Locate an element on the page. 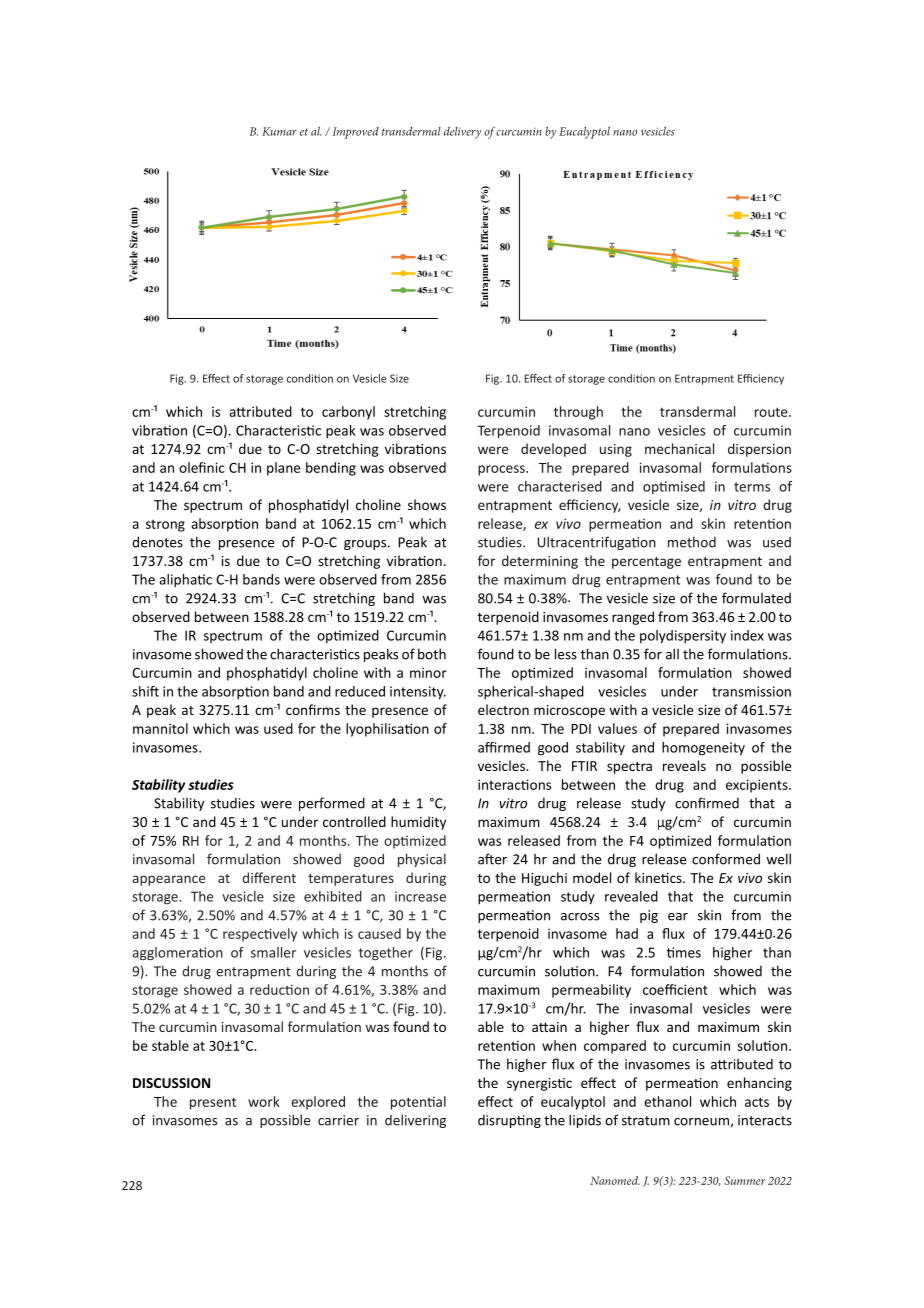 Image resolution: width=924 pixels, height=1308 pixels. confirmed is located at coordinates (707, 803).
